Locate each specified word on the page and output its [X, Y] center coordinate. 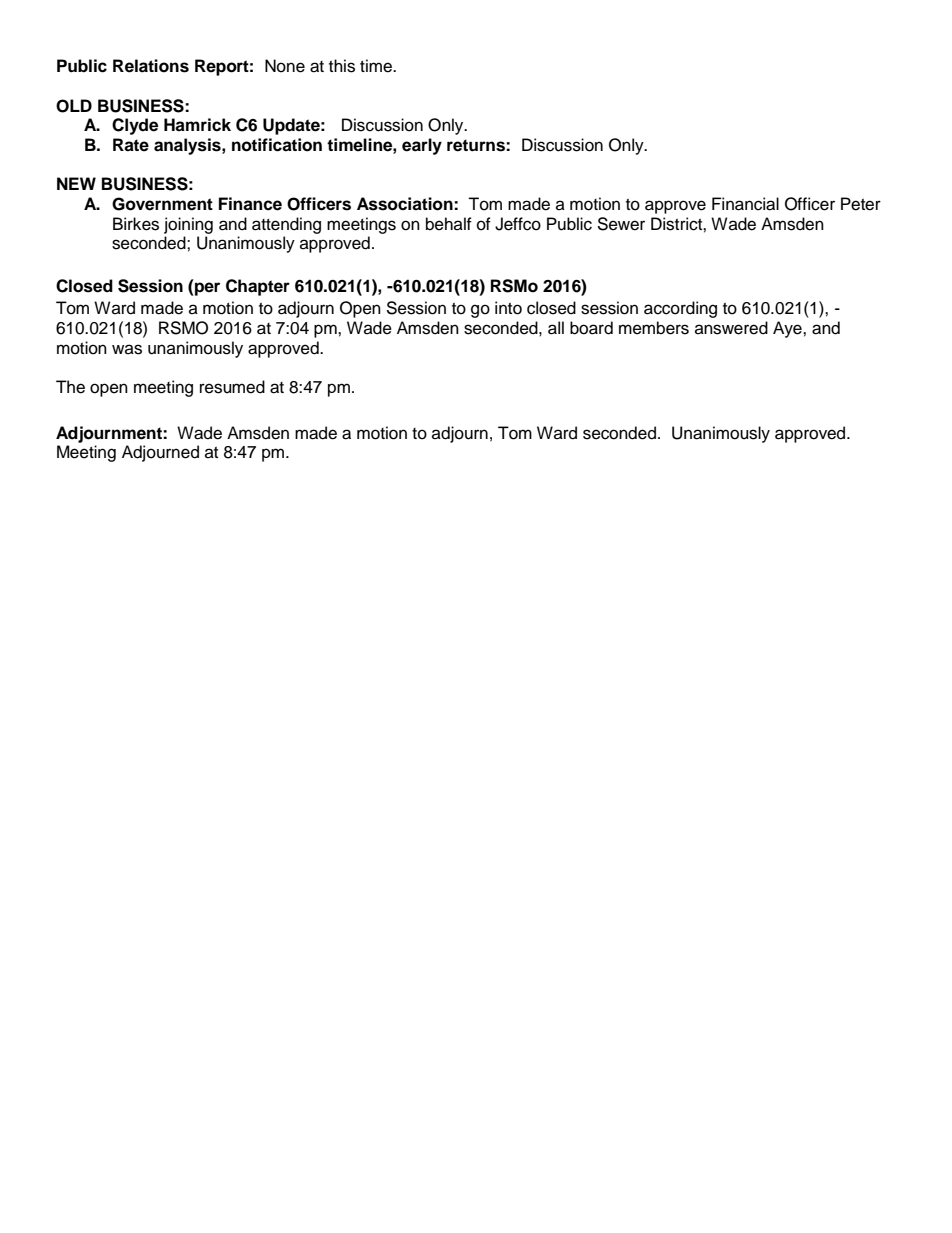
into [508, 308]
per [207, 289]
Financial [745, 204]
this [342, 66]
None [285, 66]
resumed [232, 387]
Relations [151, 66]
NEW [76, 183]
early [422, 146]
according [680, 309]
